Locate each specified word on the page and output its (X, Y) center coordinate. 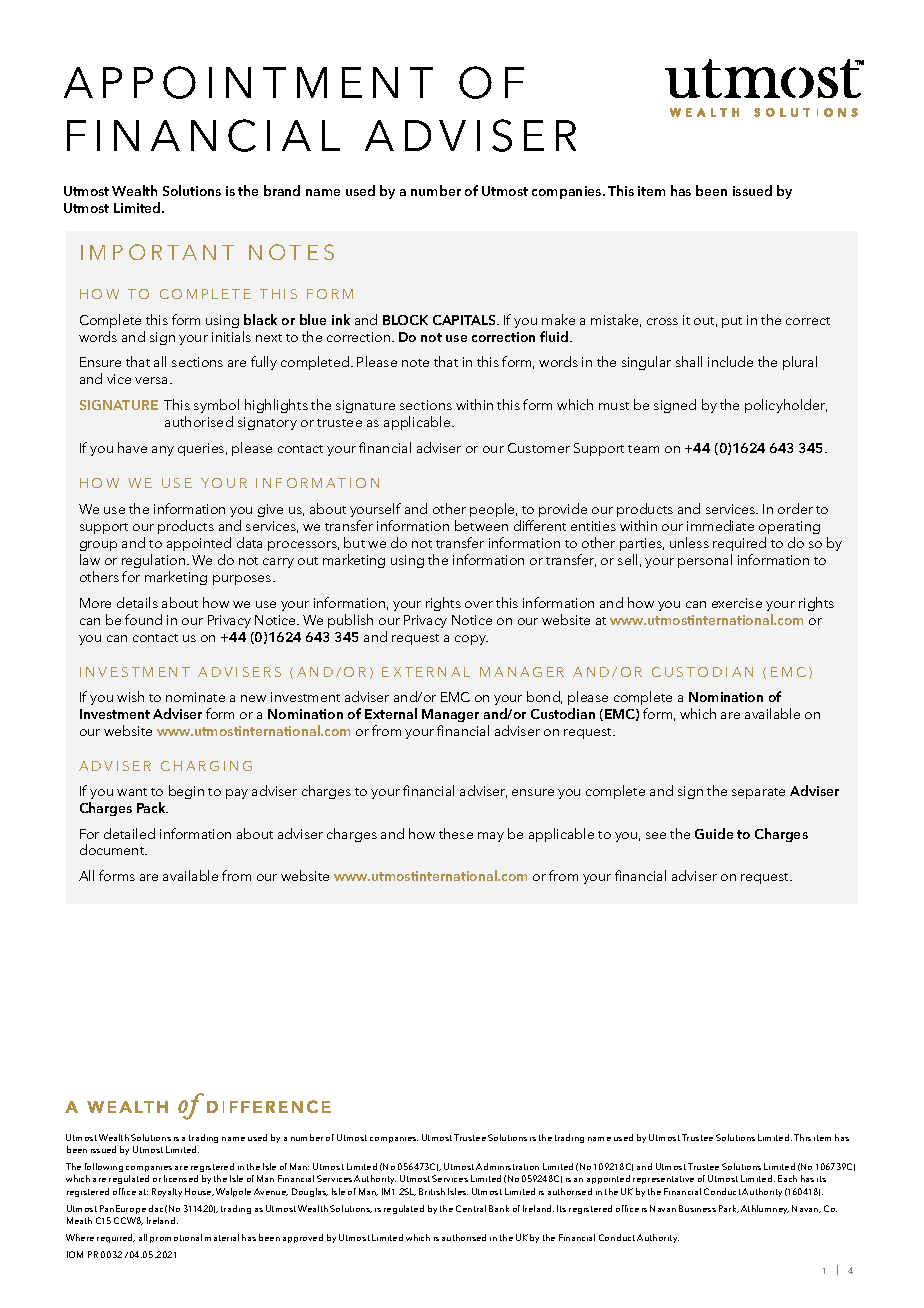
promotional (176, 1238)
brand (282, 190)
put (732, 322)
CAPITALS (465, 320)
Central (471, 1208)
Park (729, 1209)
